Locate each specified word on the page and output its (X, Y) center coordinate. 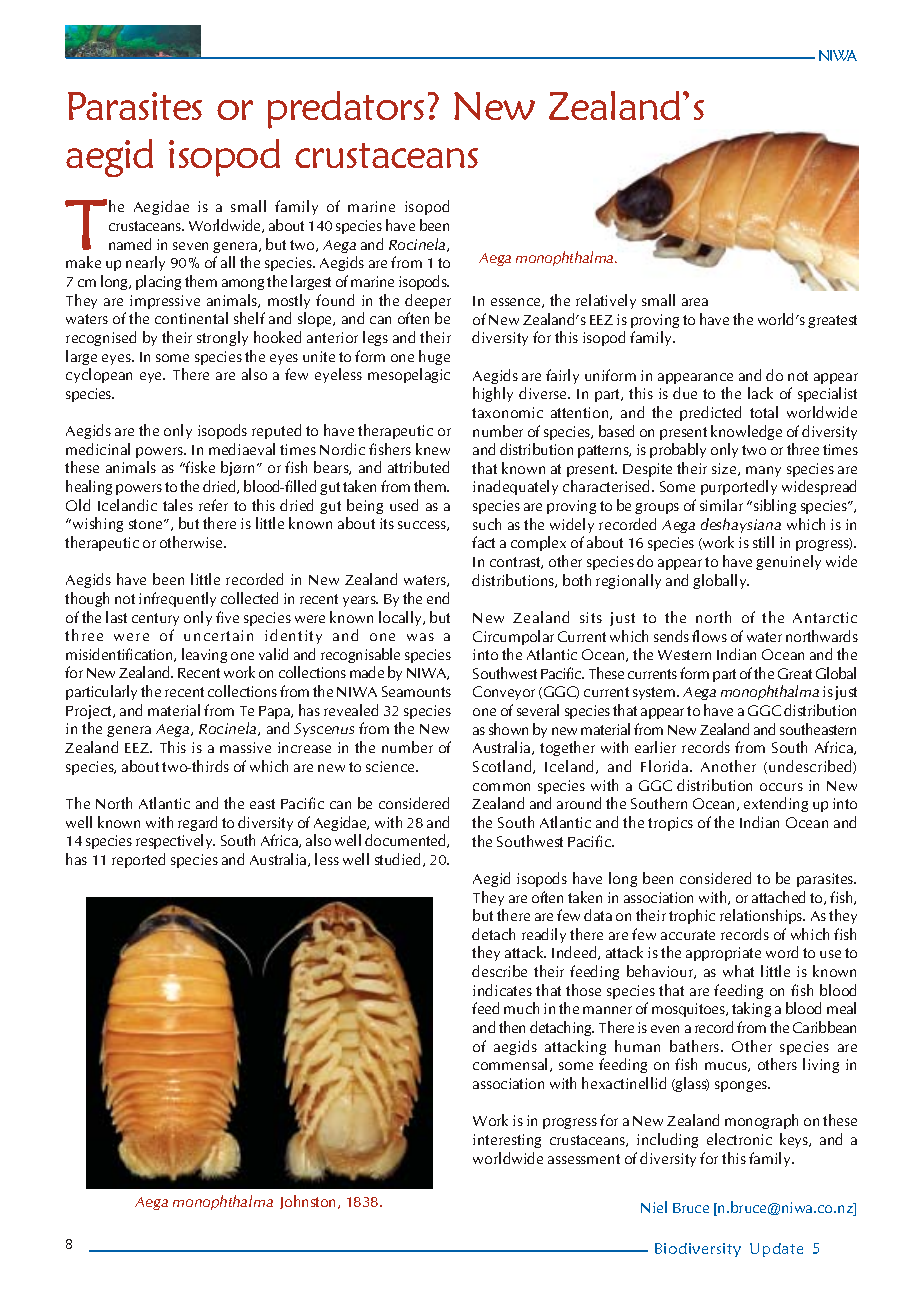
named (130, 244)
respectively (175, 841)
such (487, 524)
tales (178, 505)
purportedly (739, 487)
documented (406, 841)
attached (778, 897)
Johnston (309, 1202)
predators (346, 110)
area (695, 302)
